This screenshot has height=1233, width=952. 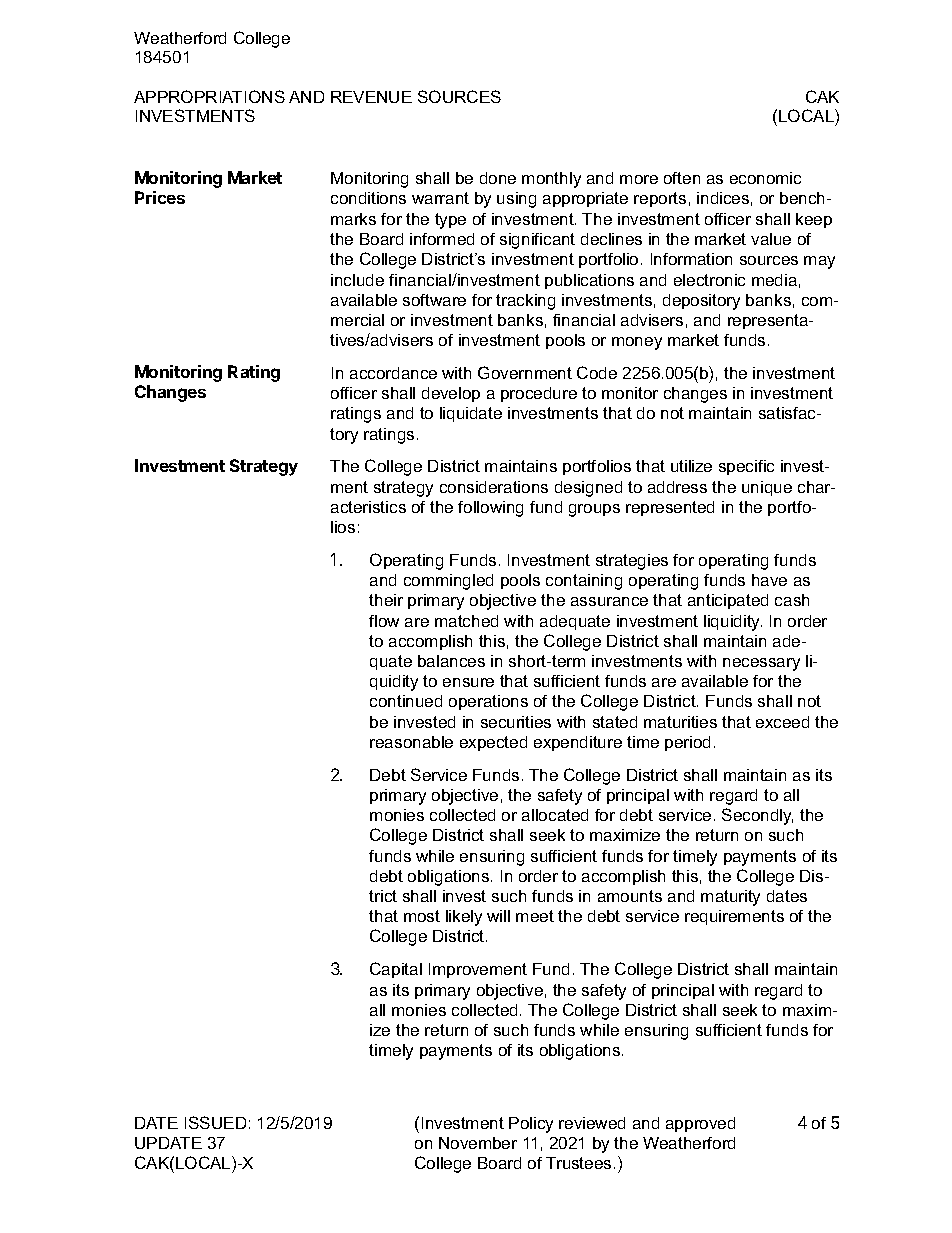 I want to click on accordance, so click(x=393, y=373).
